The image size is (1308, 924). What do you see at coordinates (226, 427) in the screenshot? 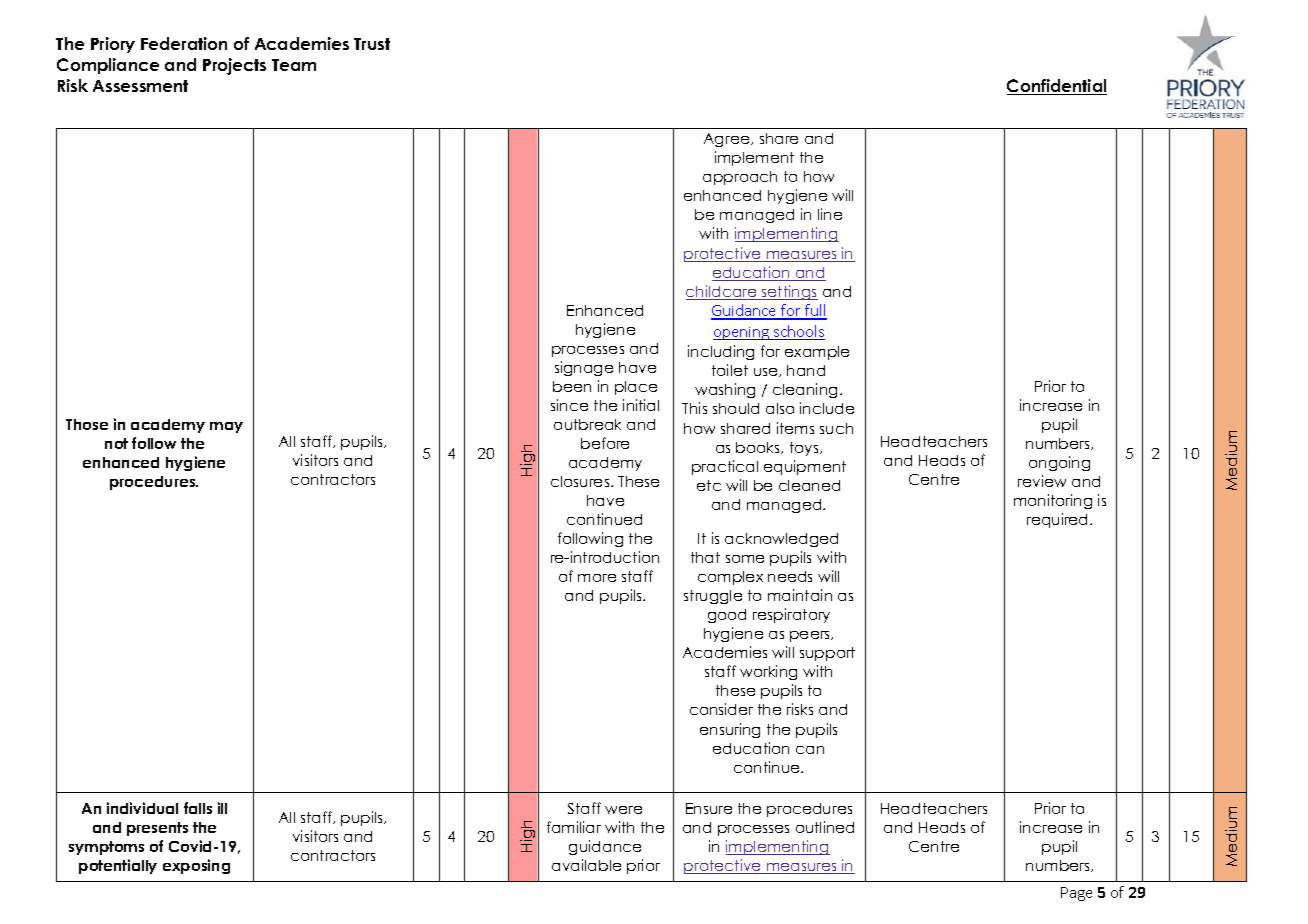
I see `may` at bounding box center [226, 427].
